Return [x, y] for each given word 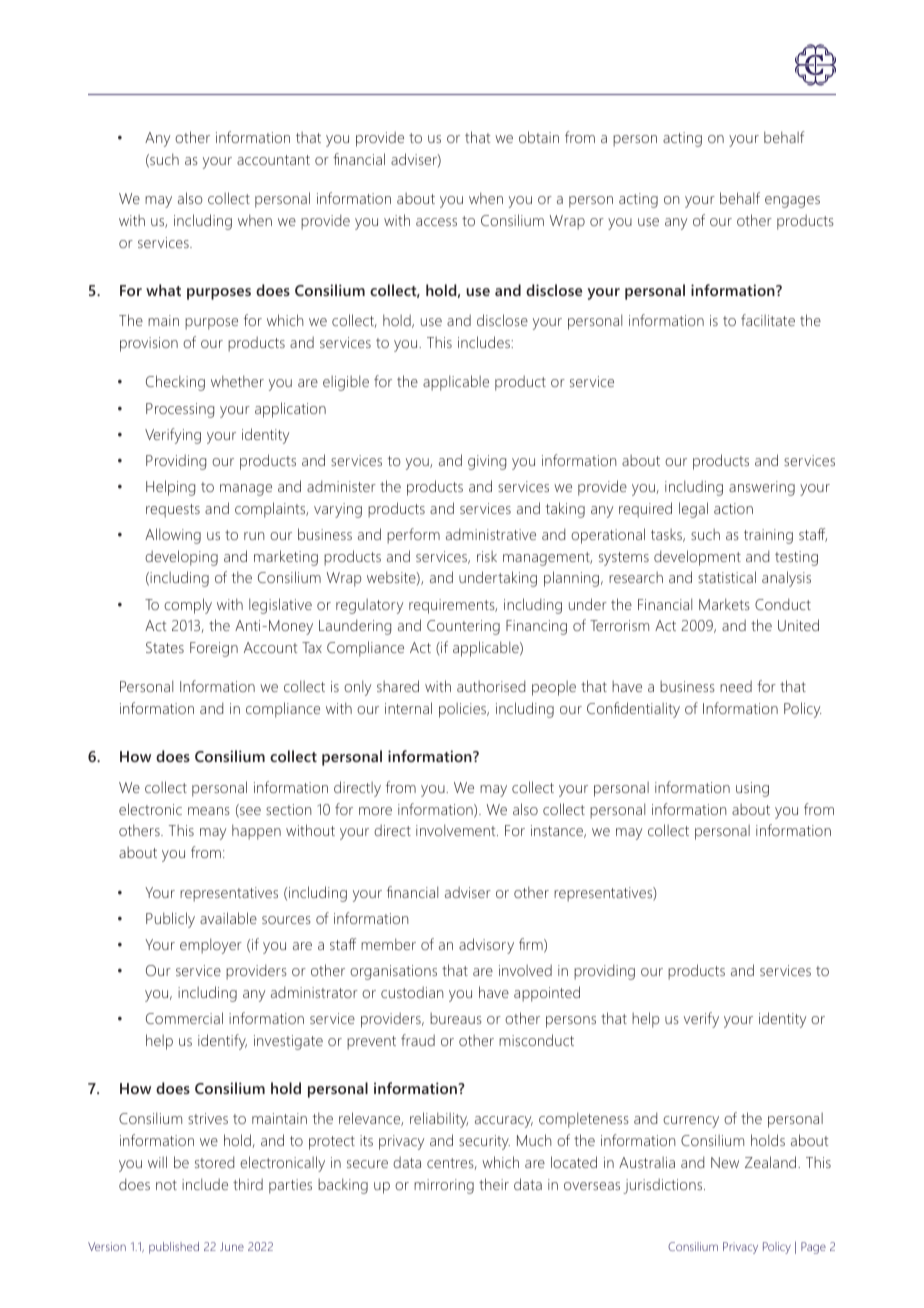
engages [792, 202]
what [163, 290]
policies [464, 710]
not [166, 1185]
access [436, 222]
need [736, 686]
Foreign [214, 649]
